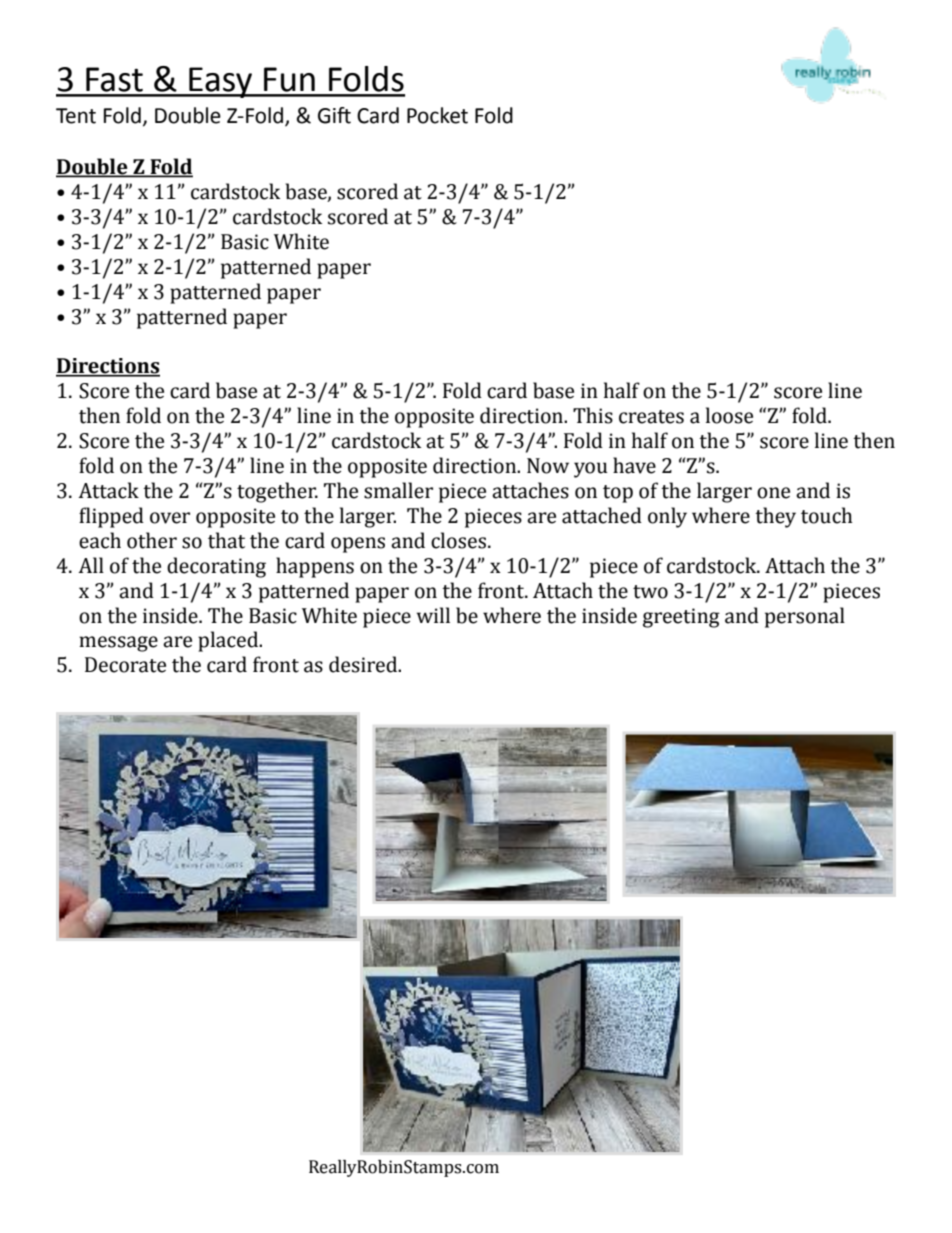 This screenshot has height=1233, width=952. What do you see at coordinates (108, 490) in the screenshot?
I see `Attack` at bounding box center [108, 490].
